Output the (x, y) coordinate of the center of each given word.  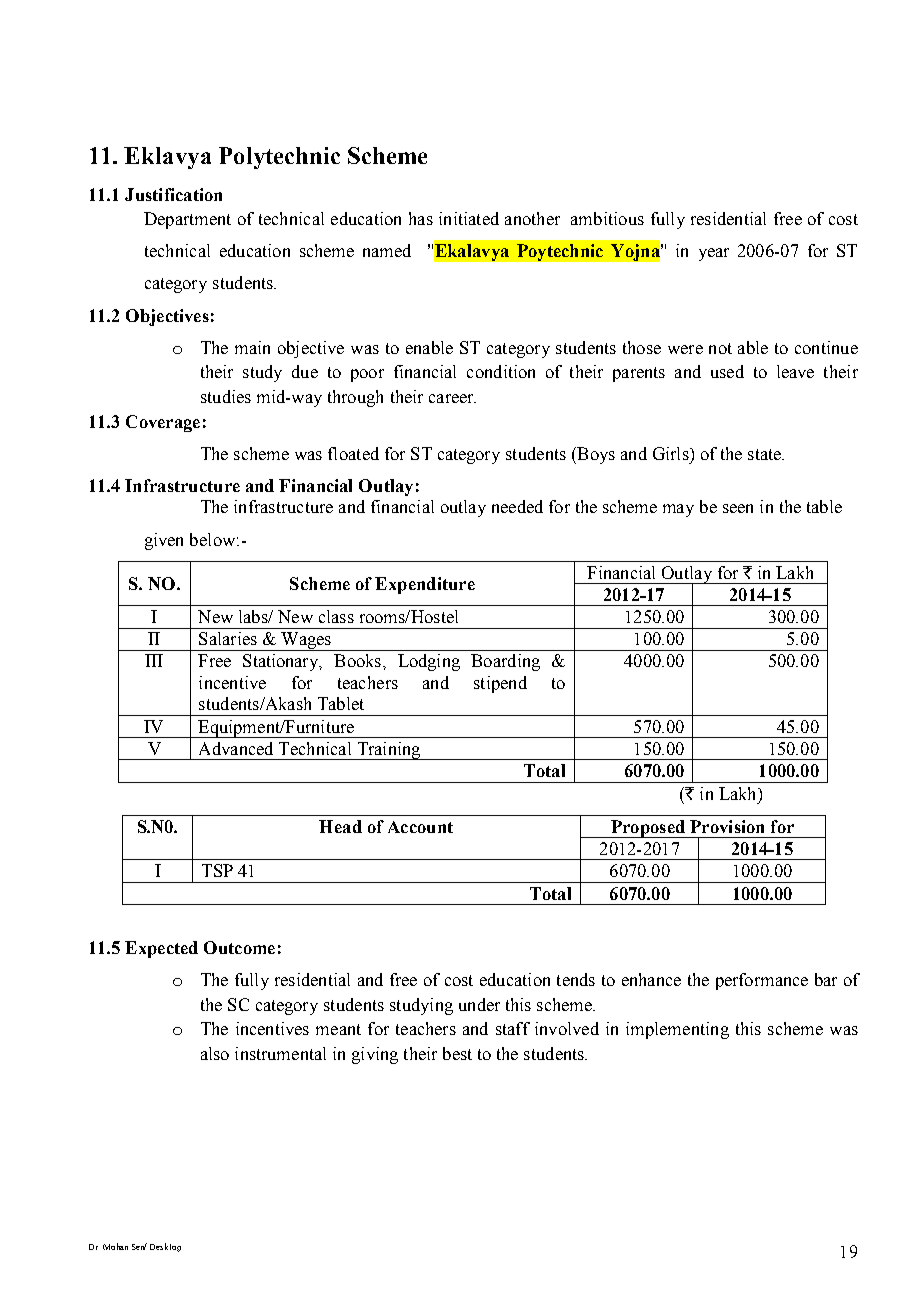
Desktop (165, 1247)
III (154, 660)
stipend (500, 684)
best (457, 1053)
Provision (727, 826)
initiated (469, 218)
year (714, 254)
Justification (173, 194)
